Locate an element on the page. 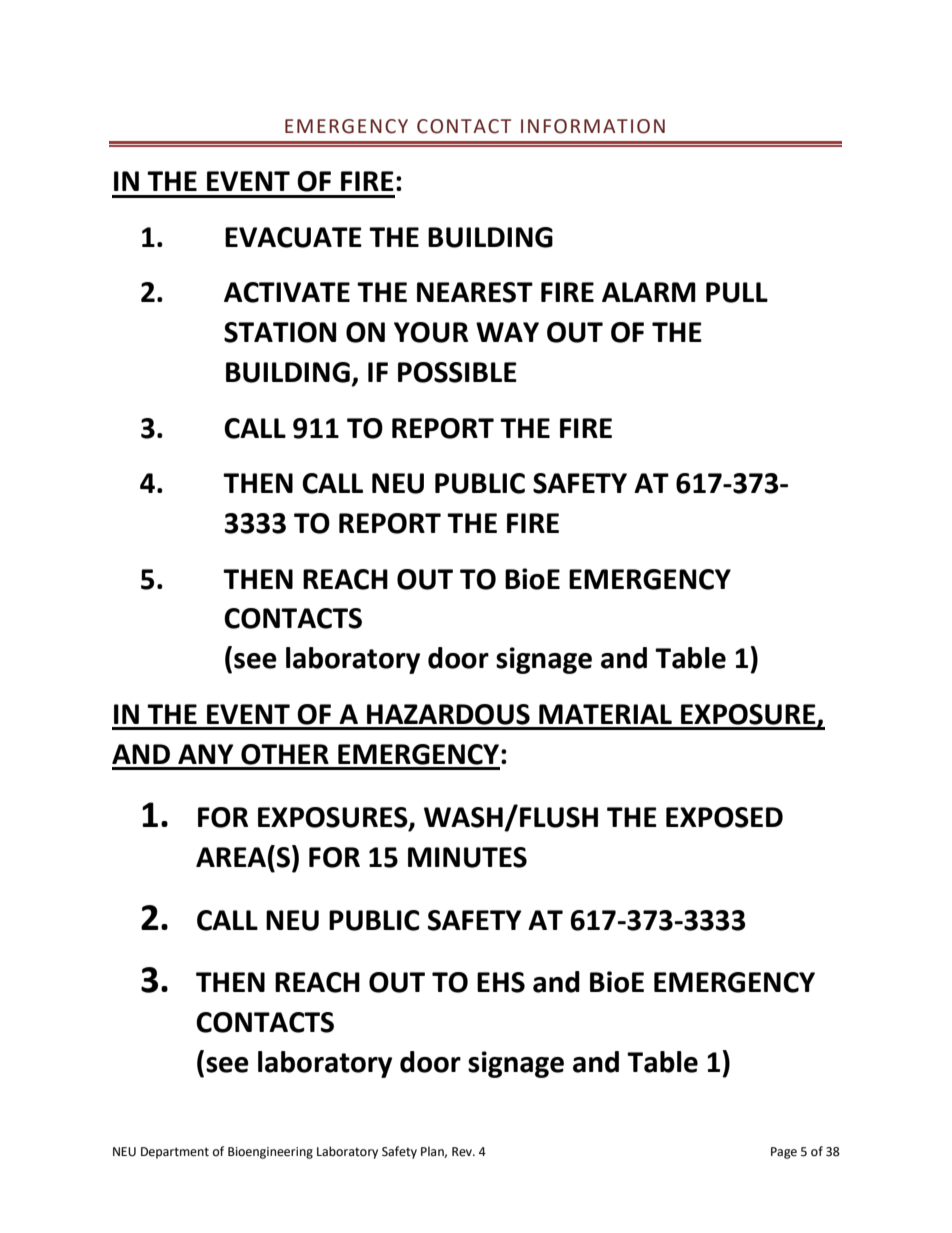 This image has width=952, height=1233. EXPOSED is located at coordinates (724, 817).
